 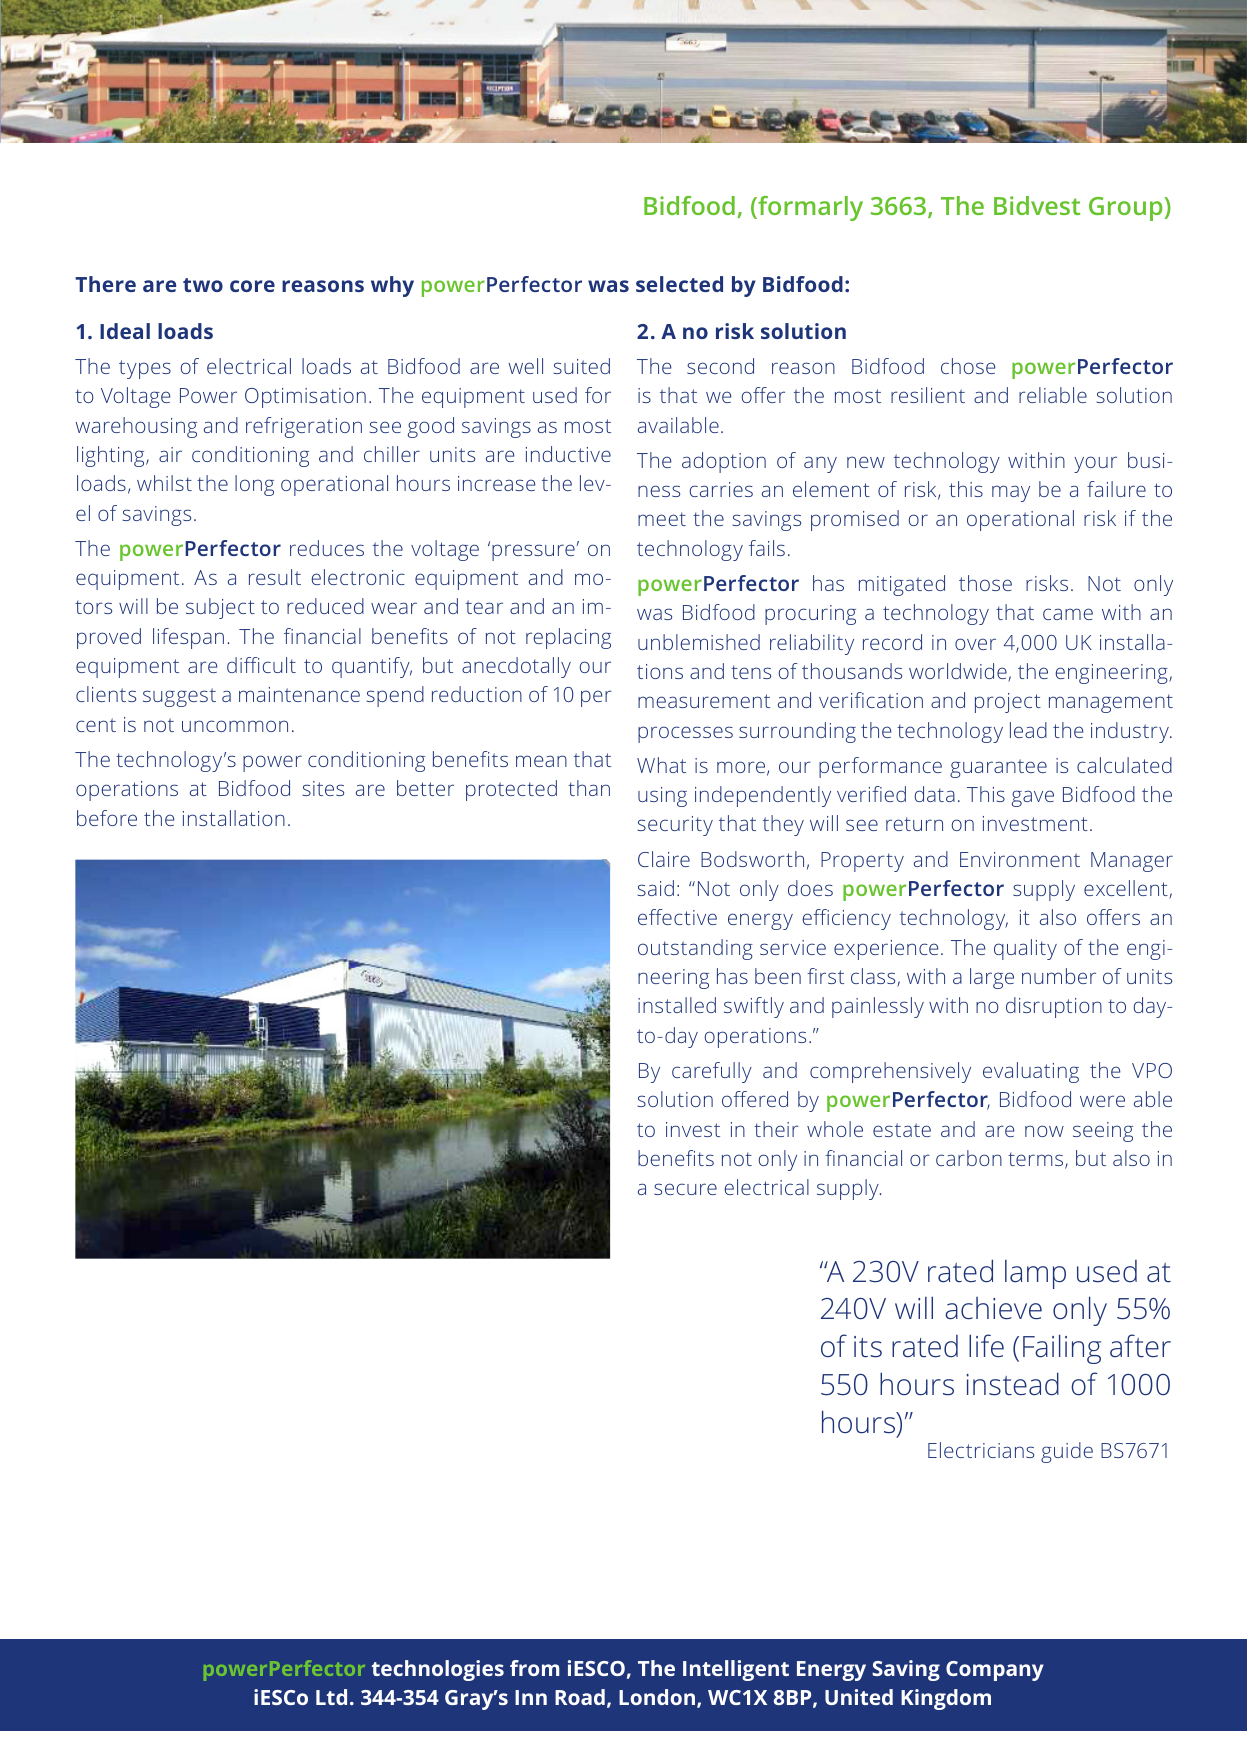 What do you see at coordinates (530, 569) in the image?
I see `companies` at bounding box center [530, 569].
